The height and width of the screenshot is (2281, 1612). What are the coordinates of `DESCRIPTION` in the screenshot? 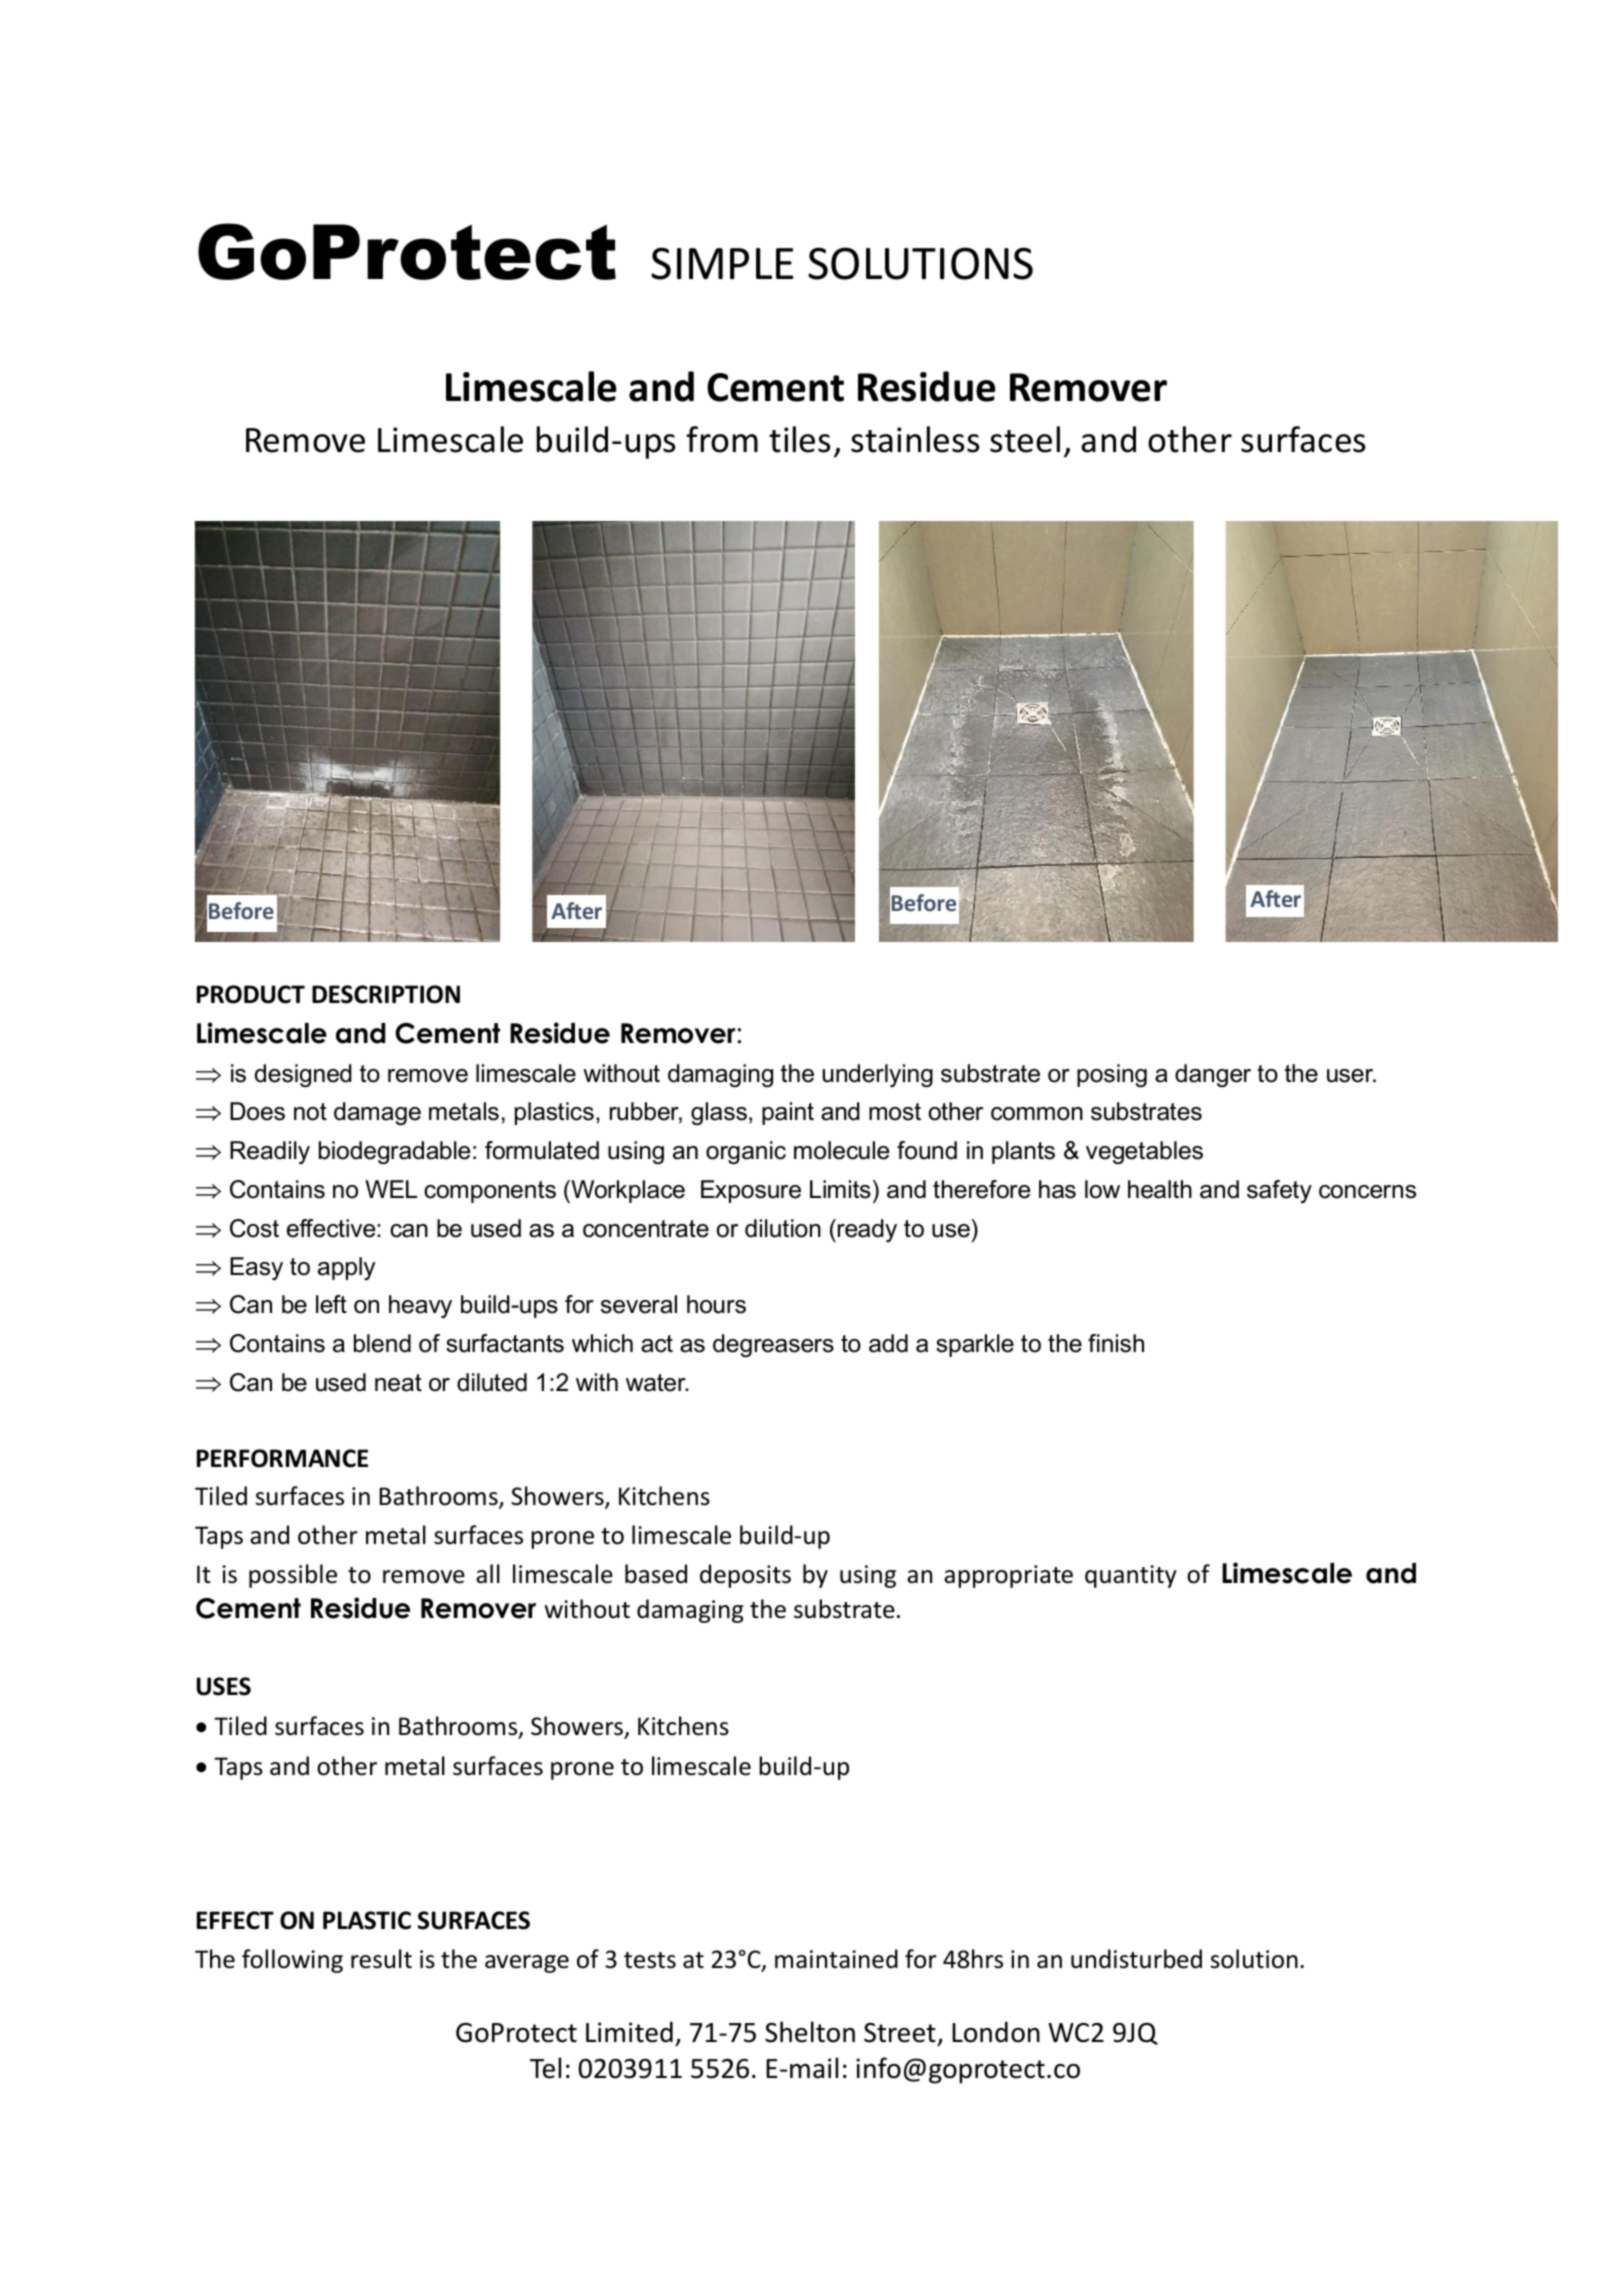 It's located at (386, 994).
